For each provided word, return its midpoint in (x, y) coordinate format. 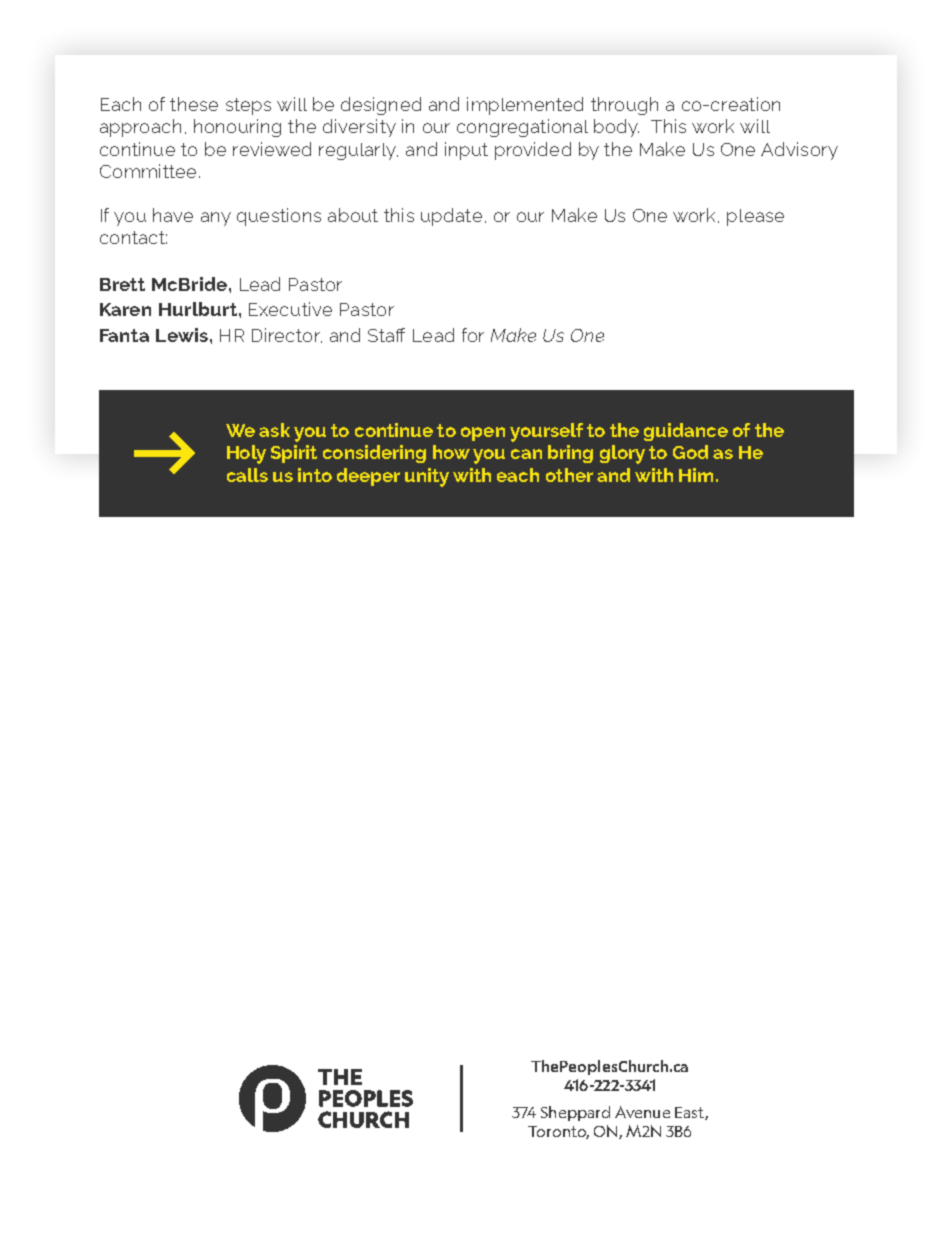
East (690, 1113)
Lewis (182, 335)
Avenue (642, 1112)
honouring (237, 128)
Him (696, 475)
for (473, 335)
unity (427, 477)
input (466, 151)
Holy (246, 454)
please (755, 217)
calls (247, 475)
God (690, 452)
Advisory (799, 151)
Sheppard (575, 1113)
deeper (368, 477)
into (315, 475)
